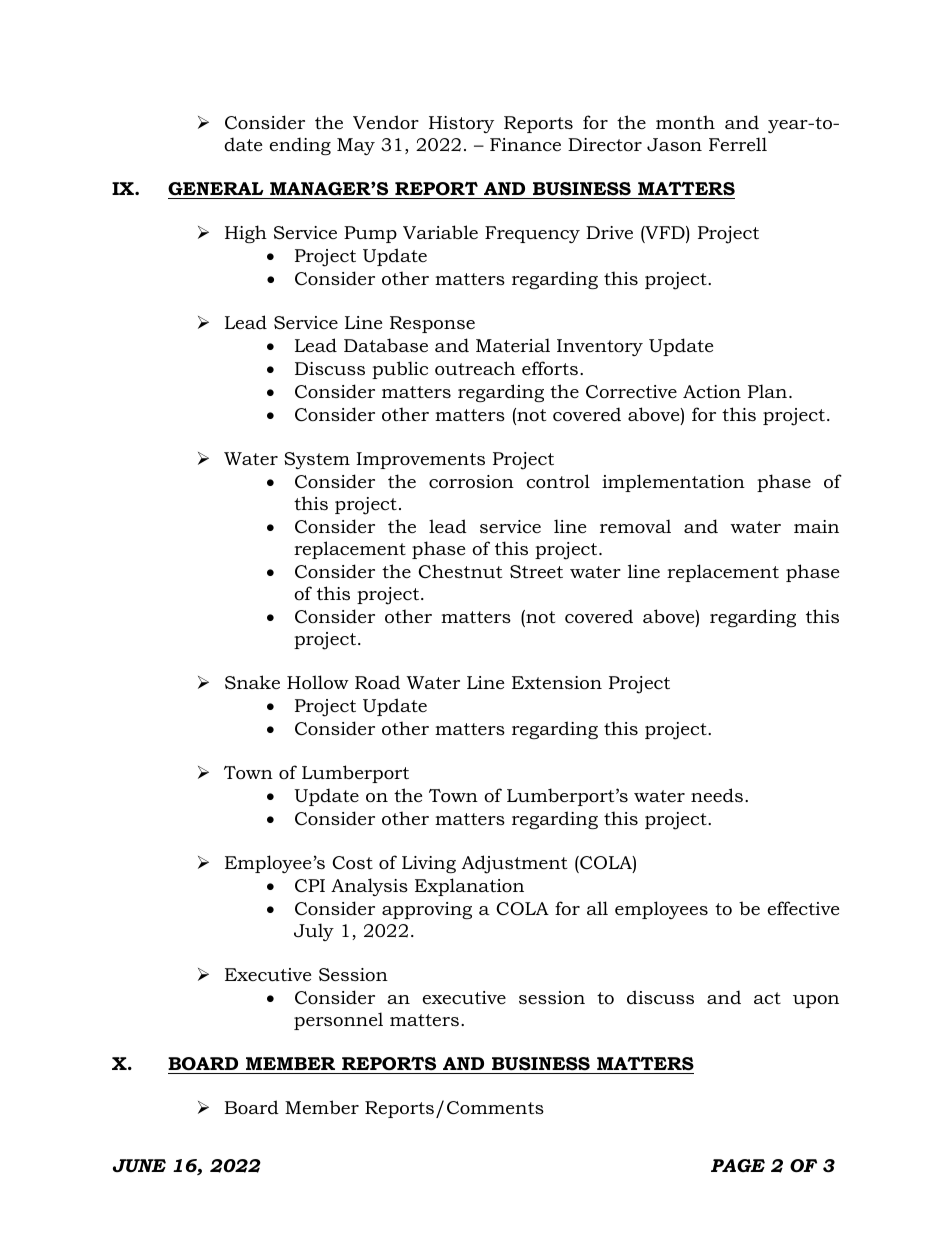 Image resolution: width=952 pixels, height=1233 pixels. Describe the element at coordinates (216, 188) in the image. I see `GENERAL` at that location.
